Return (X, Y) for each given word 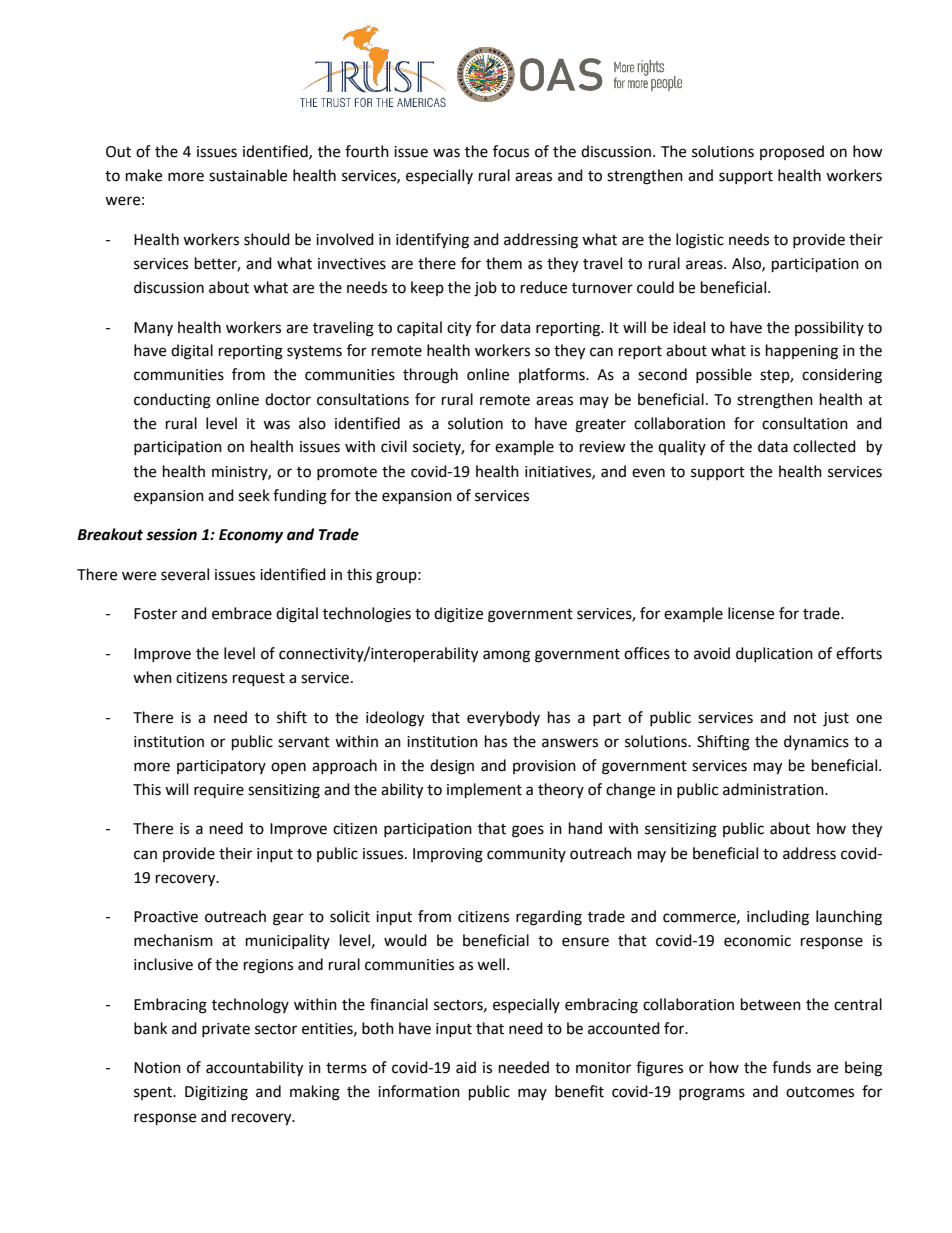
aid (466, 1067)
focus (511, 151)
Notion (157, 1068)
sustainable (248, 175)
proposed (792, 152)
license (751, 613)
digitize (458, 615)
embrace (242, 613)
